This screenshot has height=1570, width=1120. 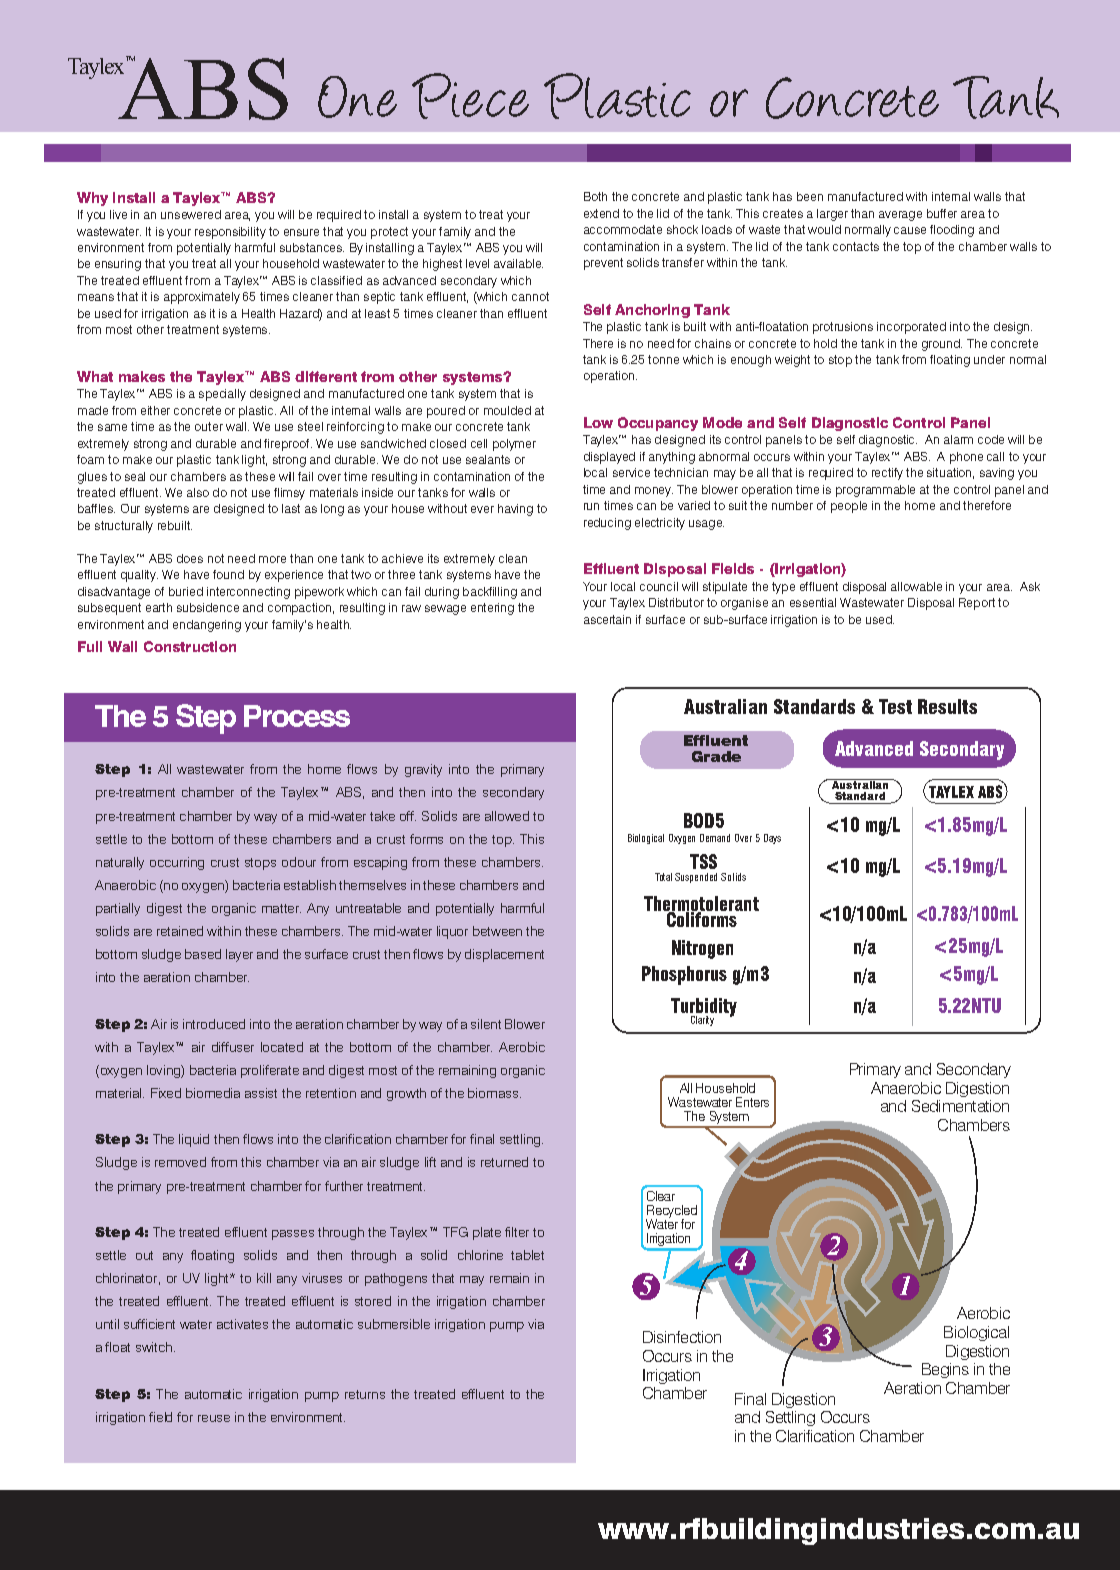 I want to click on Sedimentation, so click(x=960, y=1106).
